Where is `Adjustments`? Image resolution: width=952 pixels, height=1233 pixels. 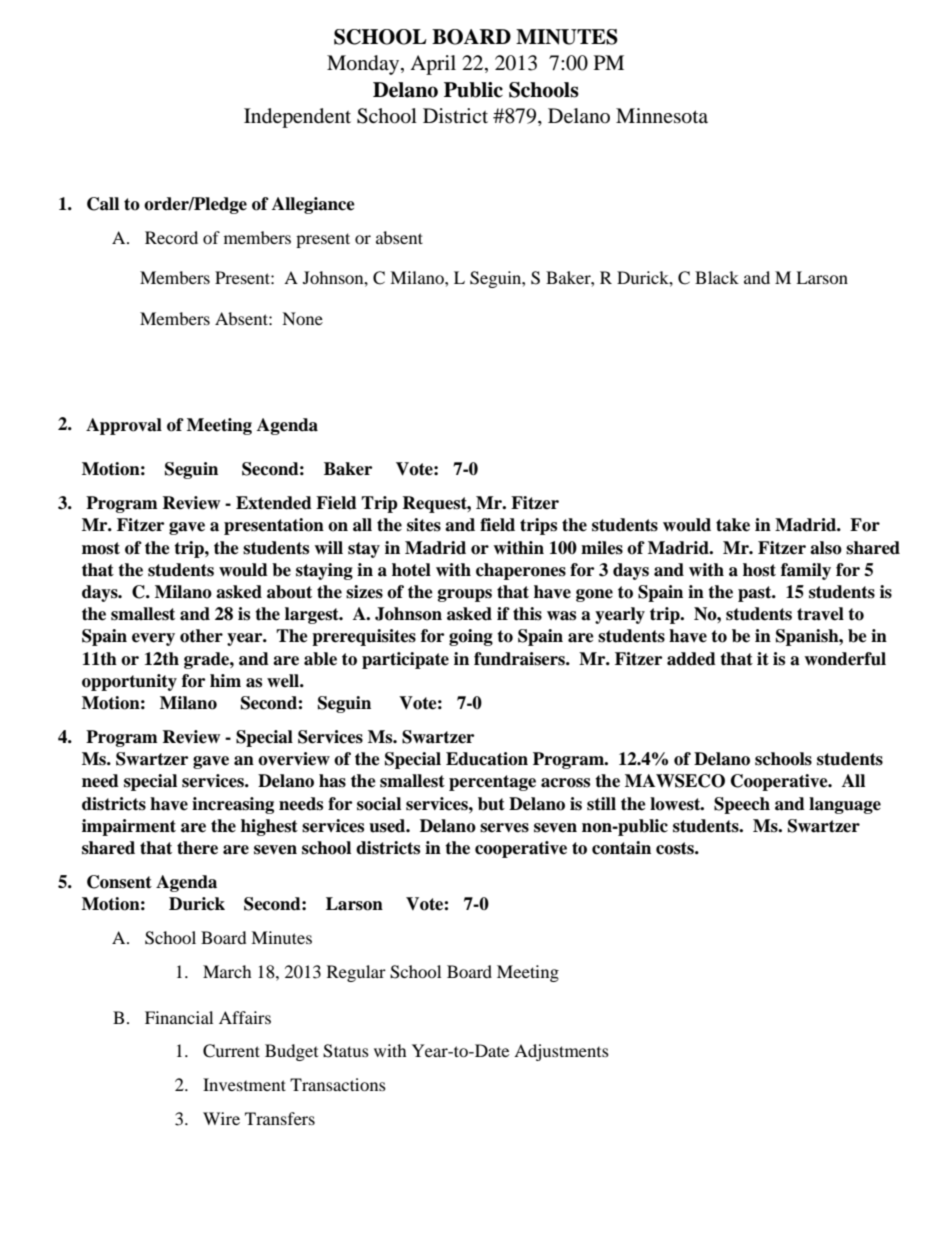
Adjustments is located at coordinates (561, 1052).
